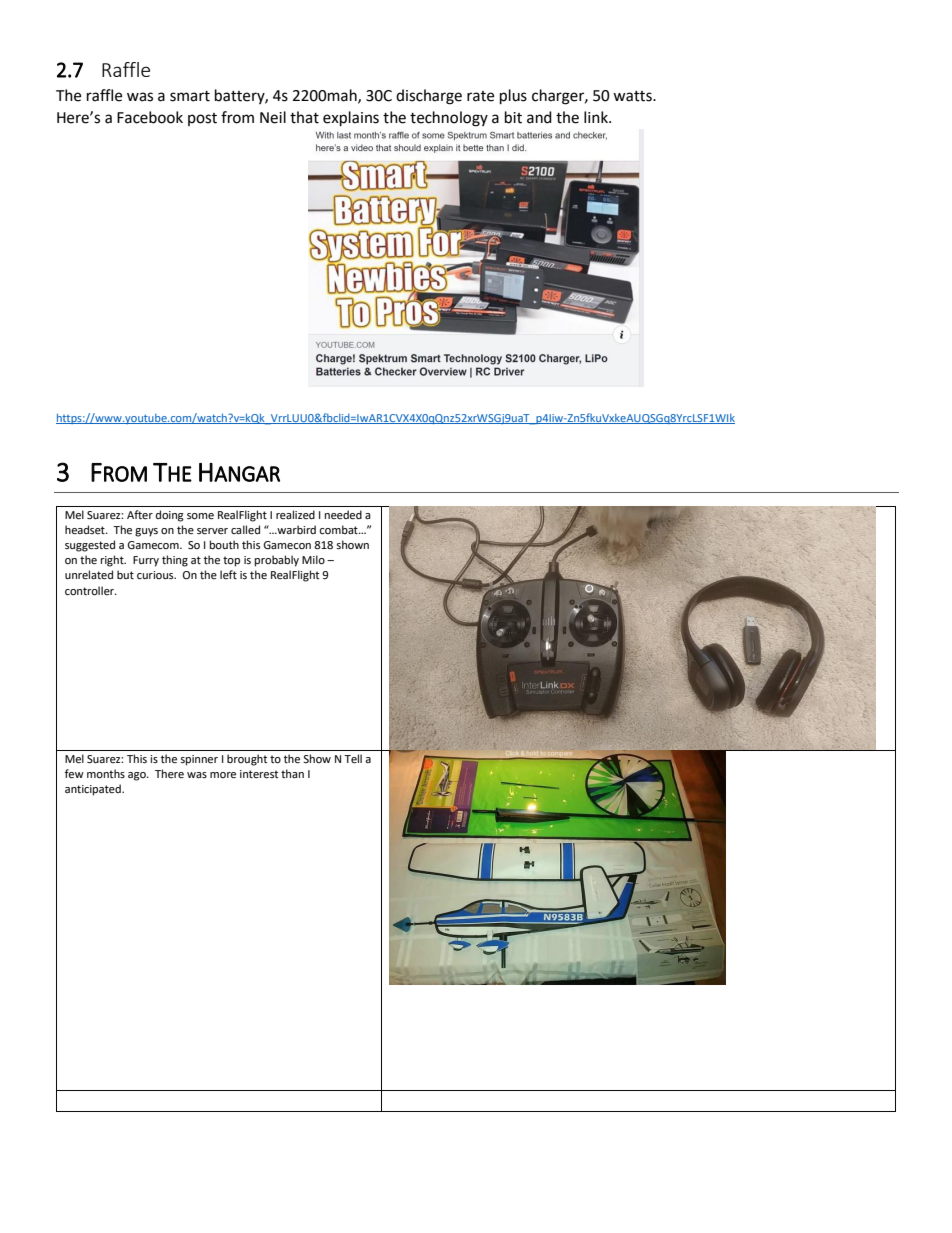 This screenshot has height=1233, width=952. Describe the element at coordinates (150, 117) in the screenshot. I see `Facebook` at that location.
